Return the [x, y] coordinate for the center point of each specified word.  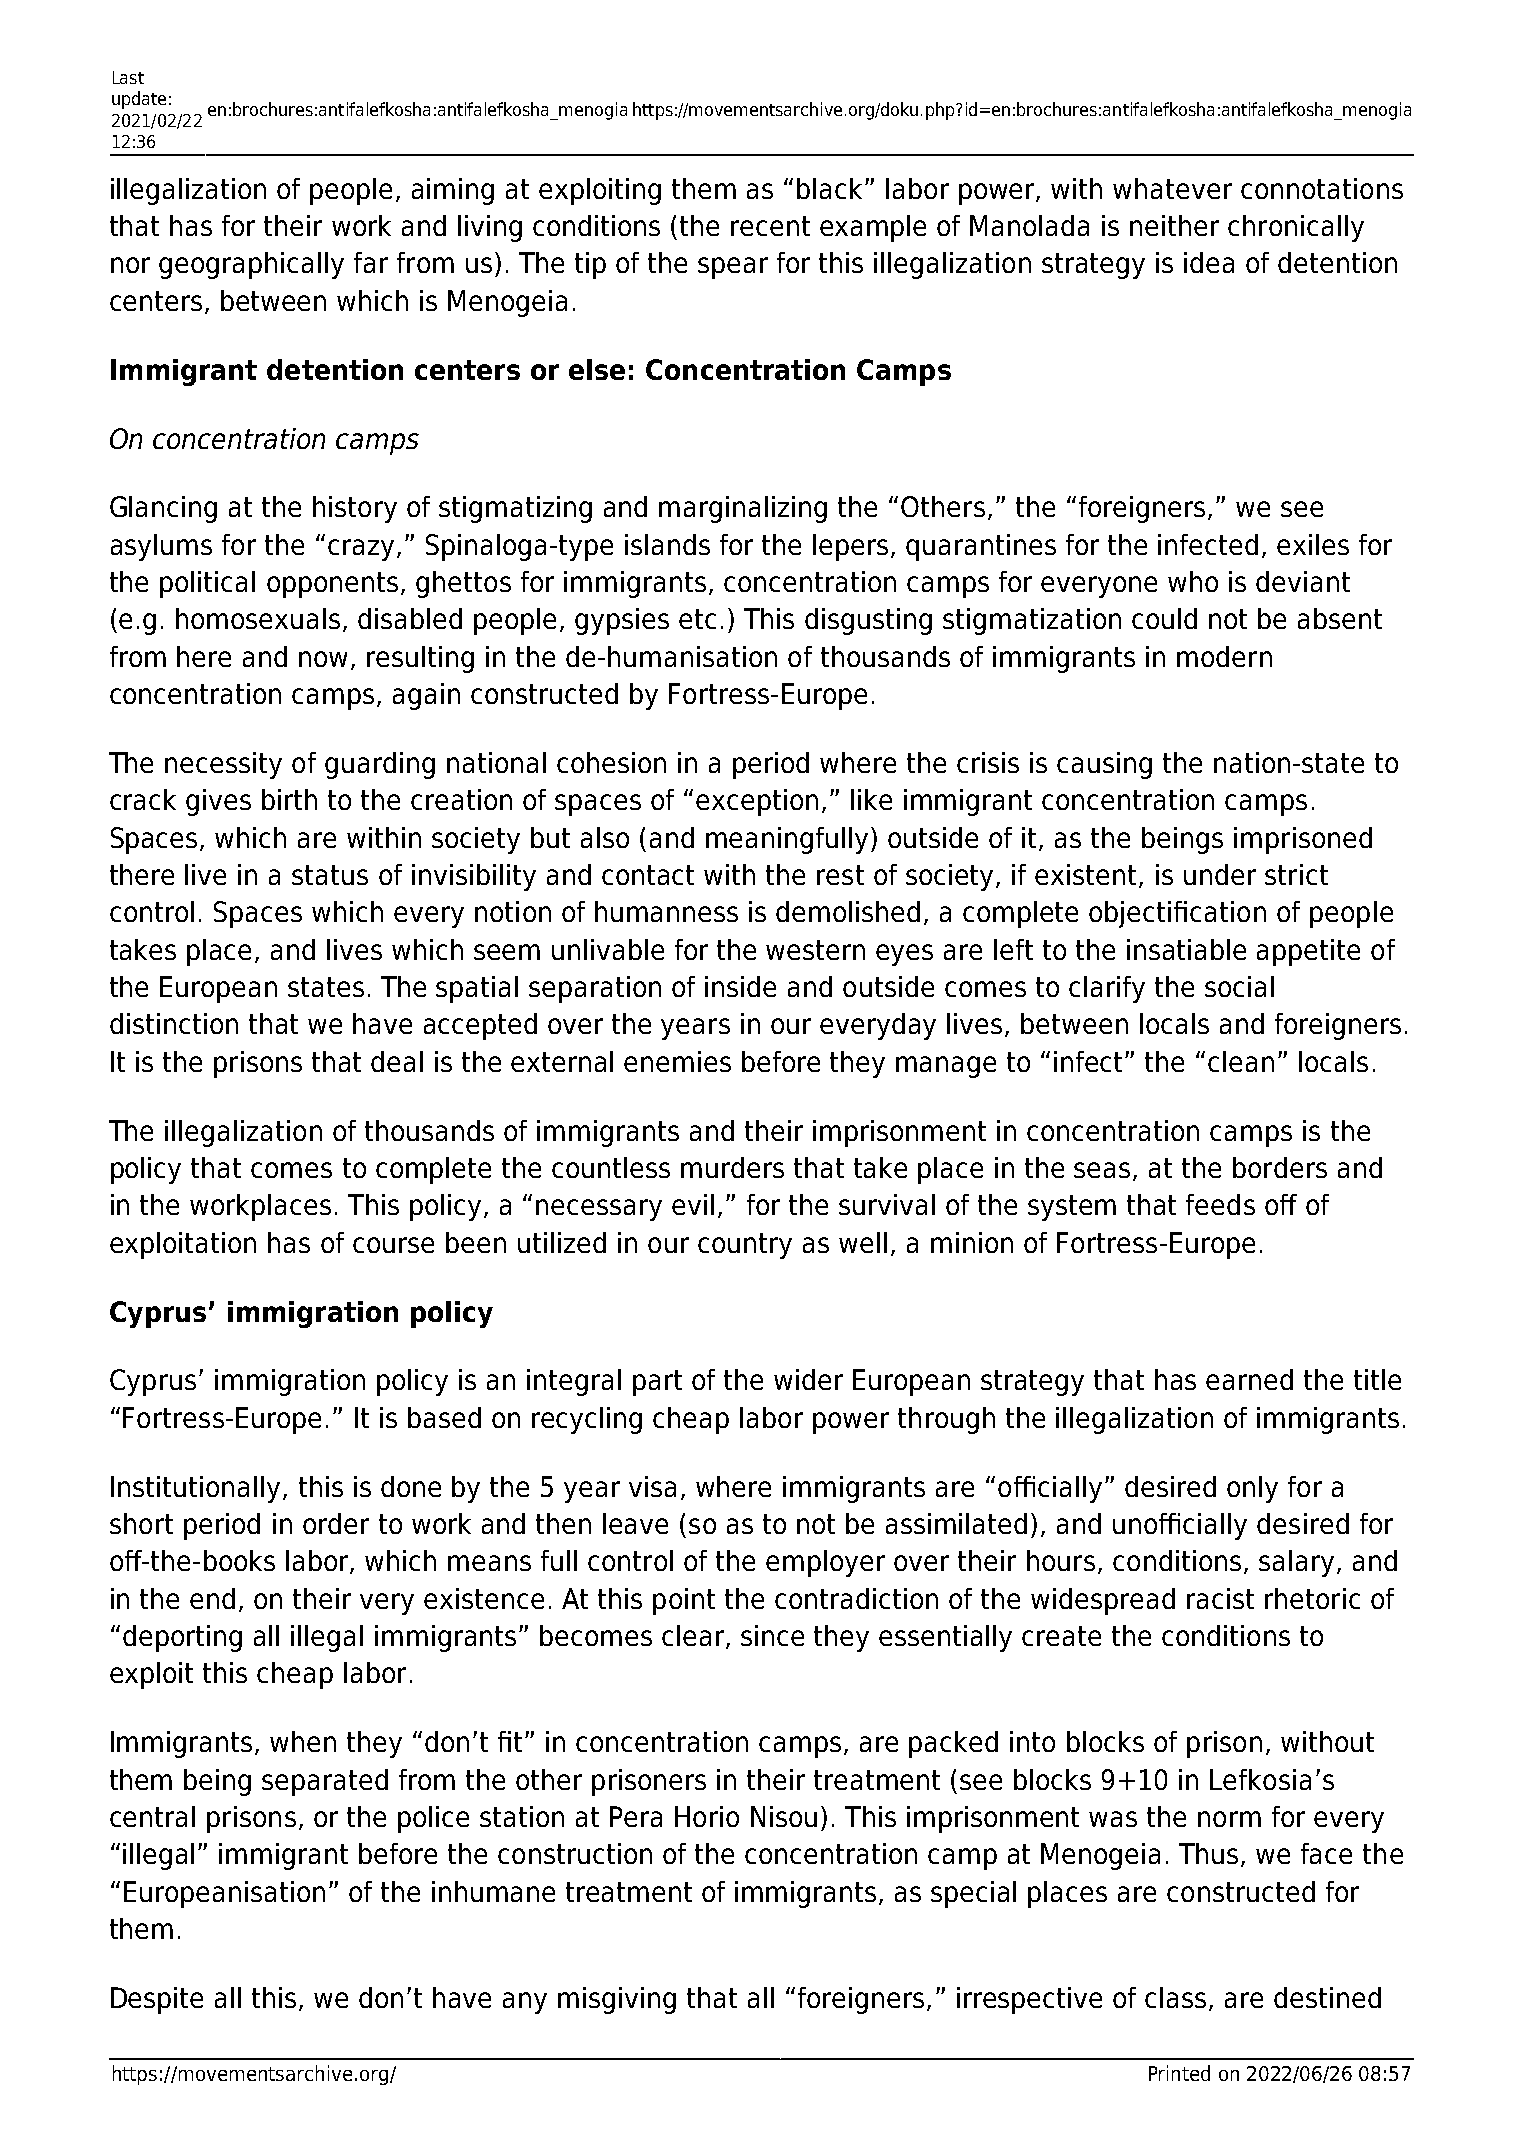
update [139, 100]
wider [808, 1379]
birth [289, 799]
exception [757, 802]
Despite [157, 2000]
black [831, 188]
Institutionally [195, 1489]
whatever [1172, 188]
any [525, 2003]
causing [1104, 765]
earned [1249, 1379]
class [1175, 1997]
